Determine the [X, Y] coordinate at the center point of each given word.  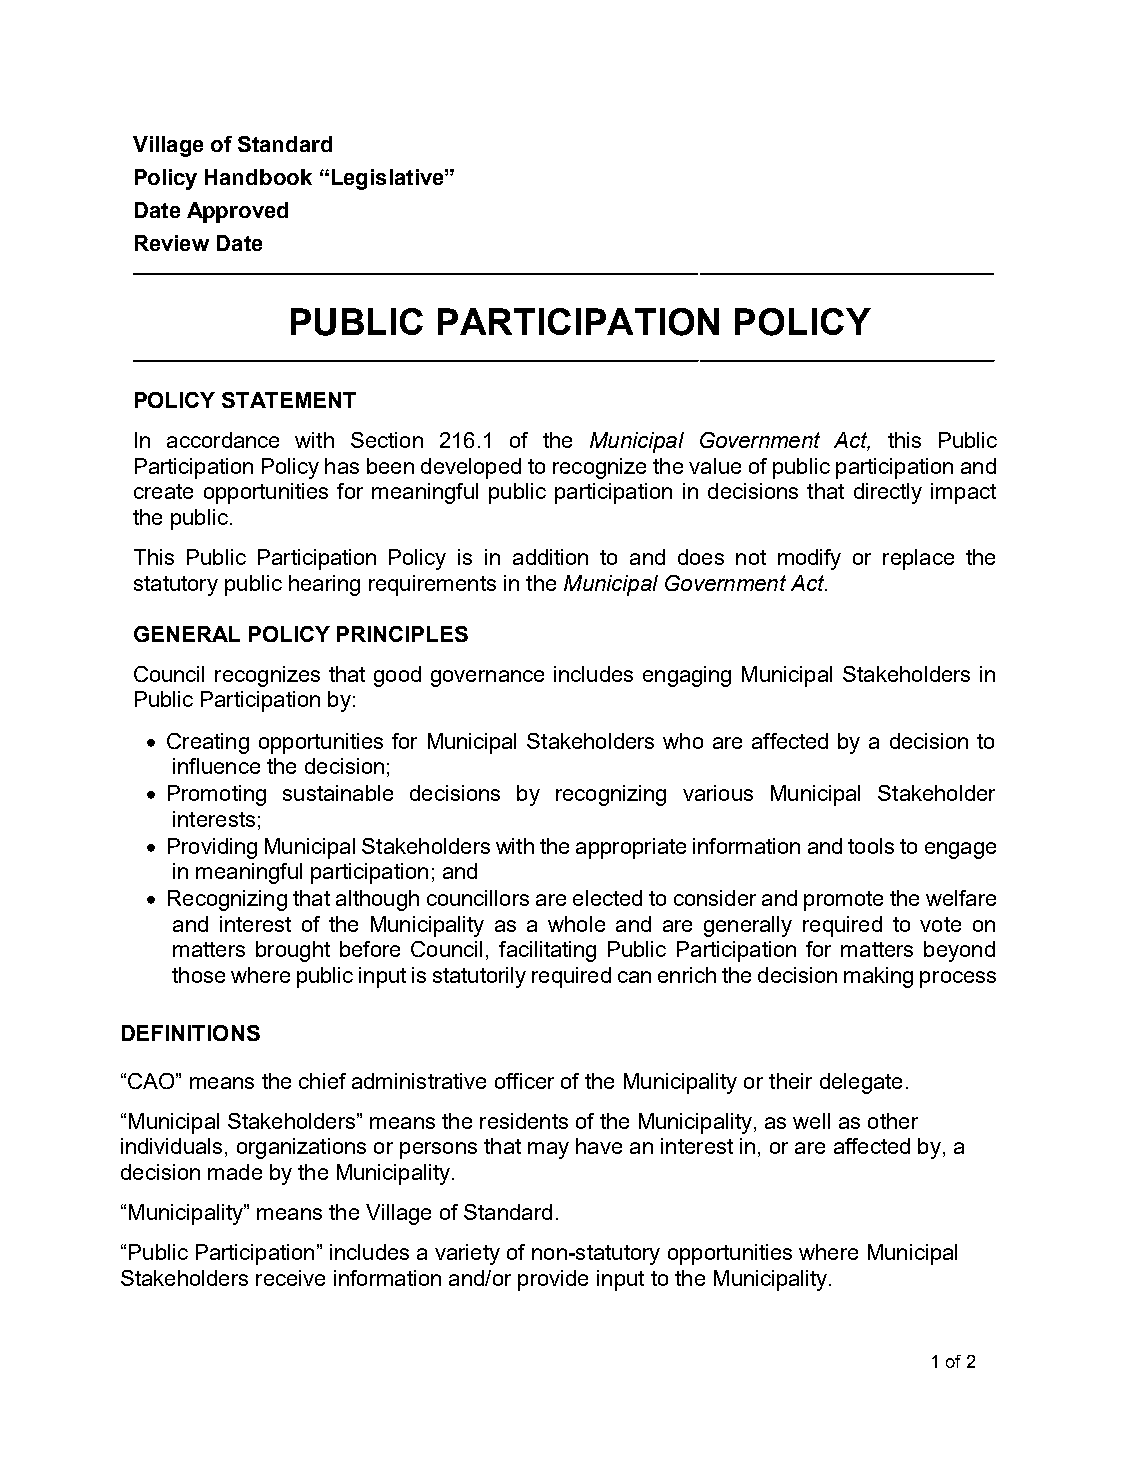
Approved [237, 212]
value [715, 466]
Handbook [258, 177]
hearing [324, 585]
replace [918, 559]
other [893, 1121]
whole [576, 924]
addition [550, 557]
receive [290, 1278]
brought [293, 951]
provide [553, 1280]
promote [843, 901]
